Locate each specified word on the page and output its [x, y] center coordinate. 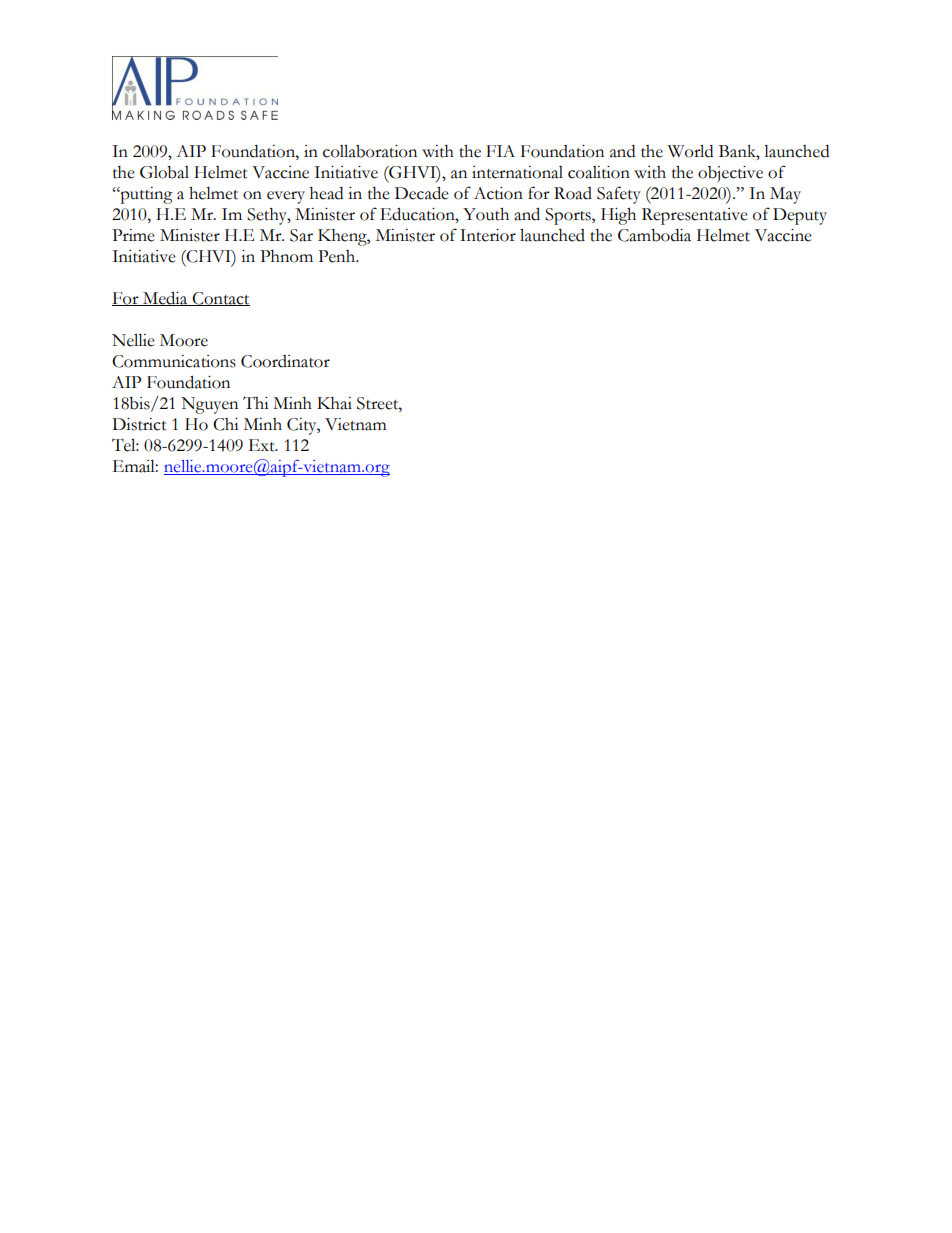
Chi [226, 424]
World [690, 151]
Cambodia [654, 235]
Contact [220, 299]
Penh [338, 256]
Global [164, 172]
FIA [500, 151]
